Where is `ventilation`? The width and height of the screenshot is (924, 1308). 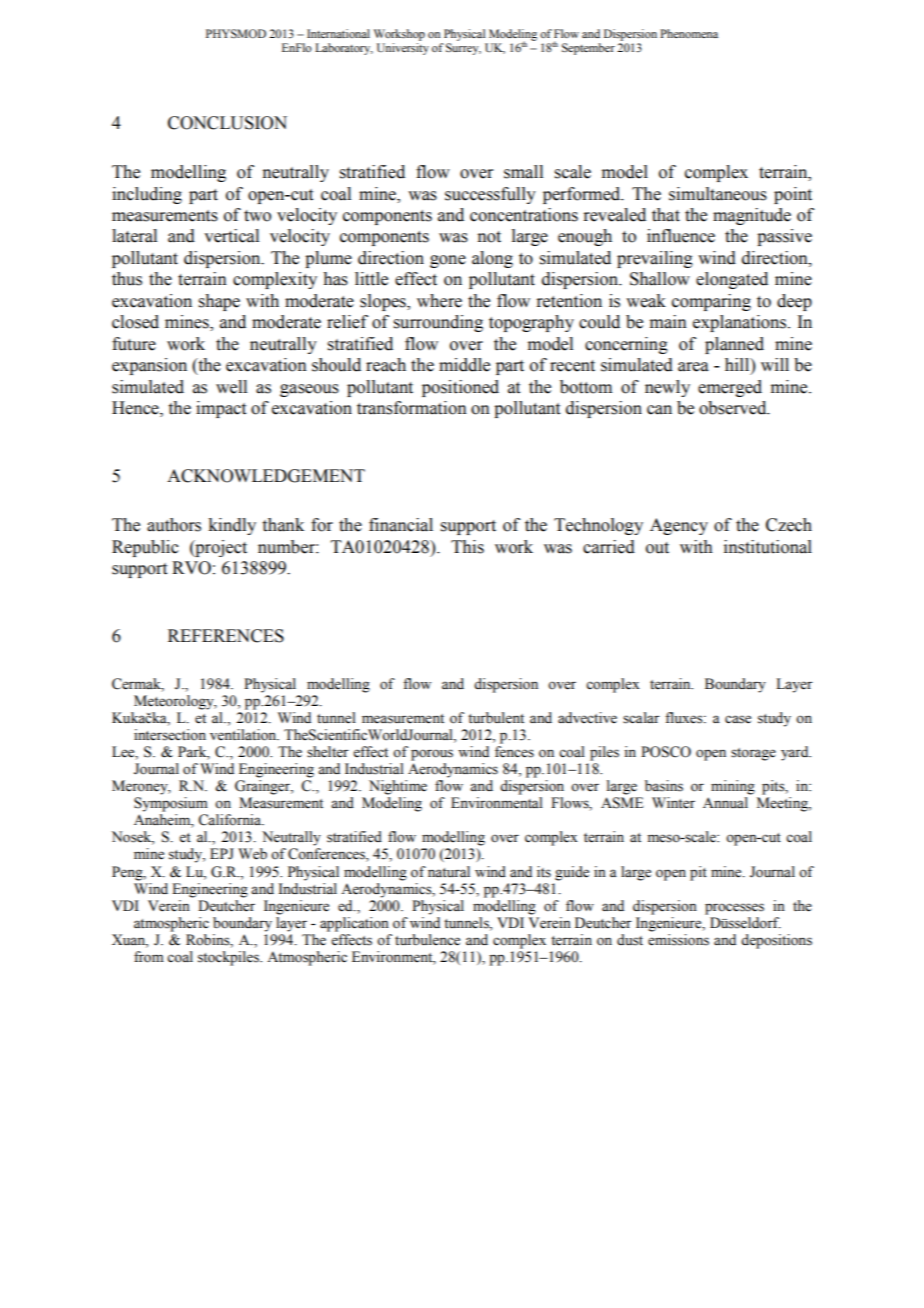 ventilation is located at coordinates (244, 735).
